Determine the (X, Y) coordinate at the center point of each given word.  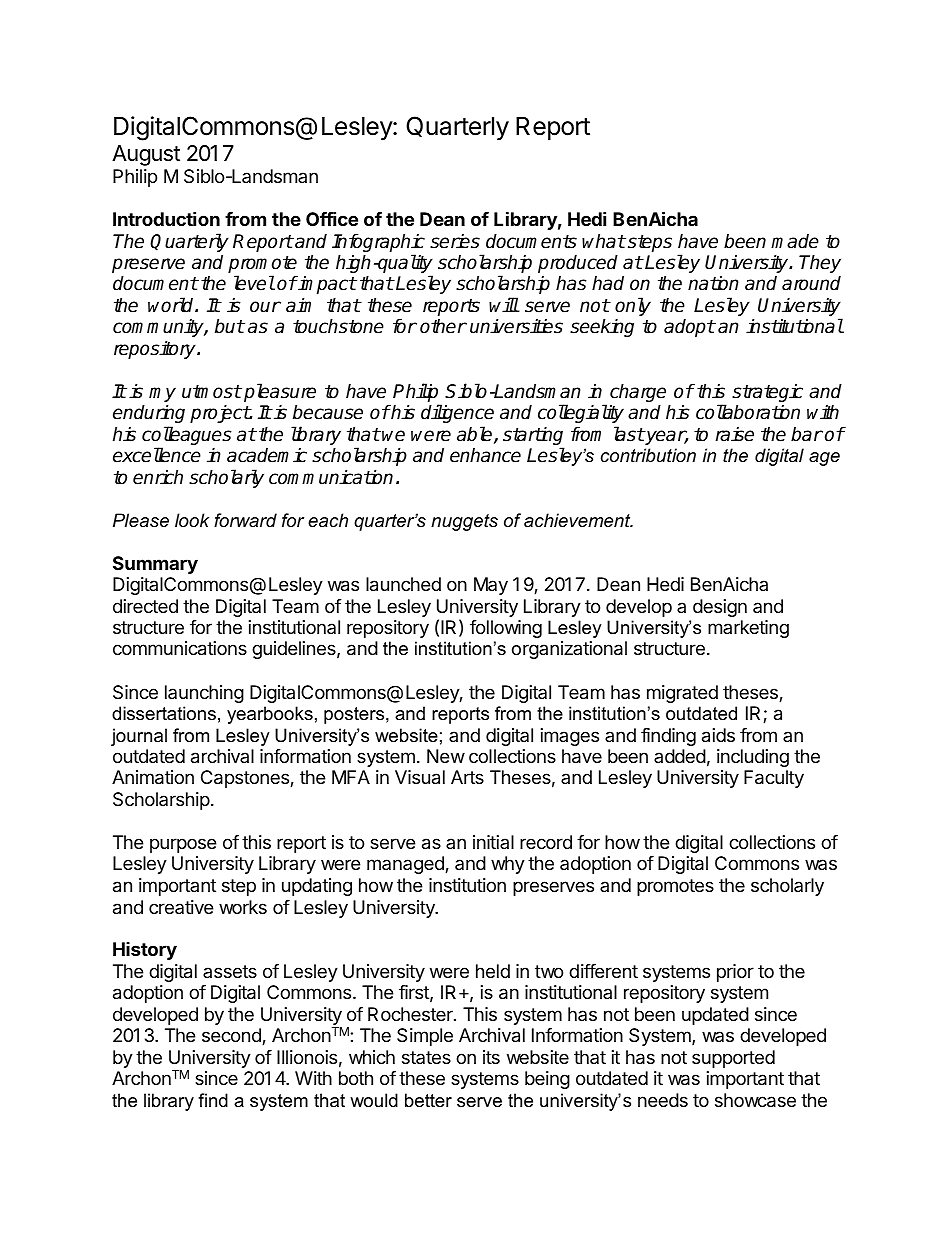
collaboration (748, 412)
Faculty (774, 779)
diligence (457, 413)
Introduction (166, 218)
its (491, 1057)
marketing (748, 629)
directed (145, 606)
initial (493, 842)
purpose (183, 845)
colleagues (187, 437)
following (506, 629)
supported (733, 1059)
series (455, 241)
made (795, 241)
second (232, 1036)
